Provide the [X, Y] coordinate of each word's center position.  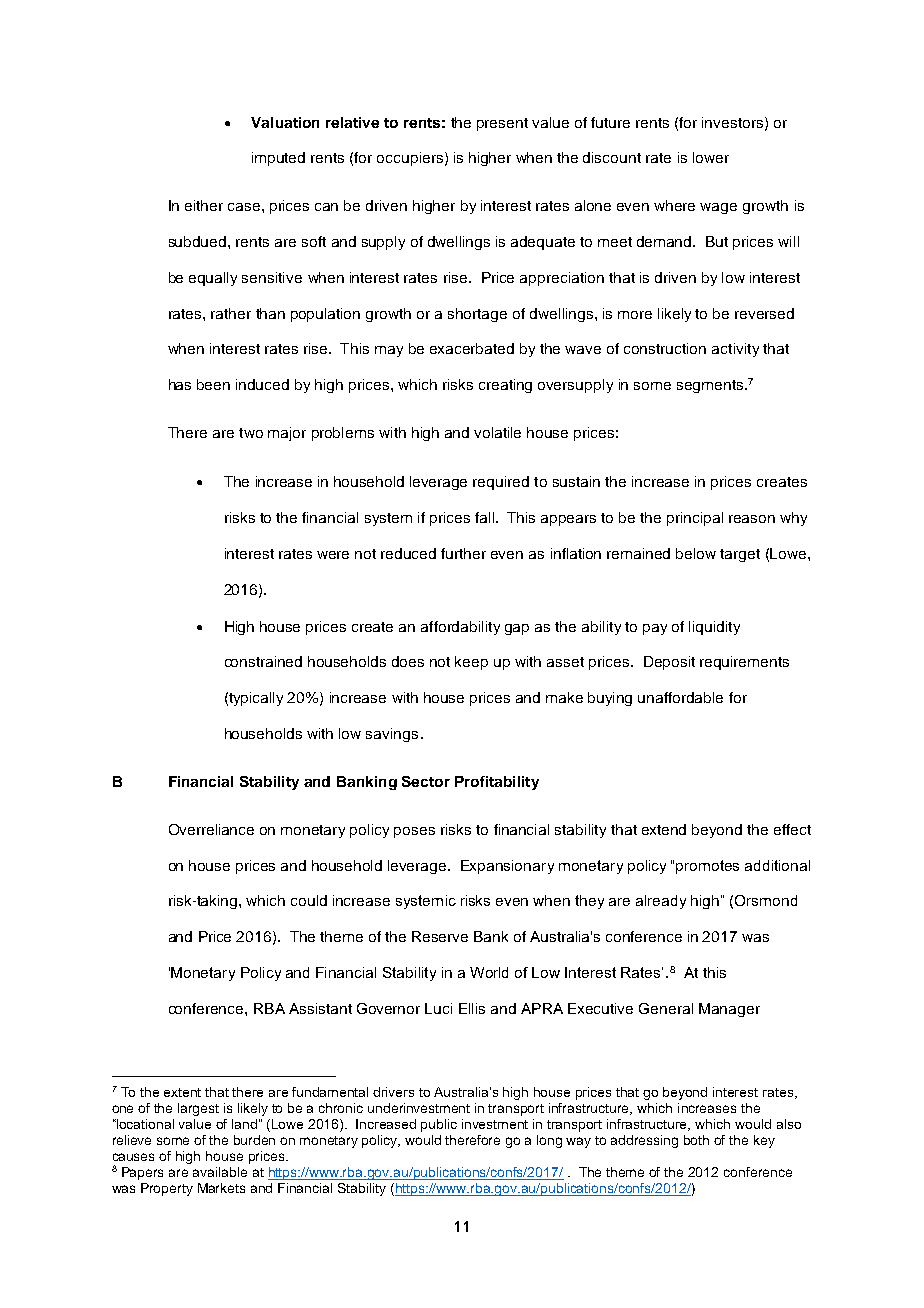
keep [471, 663]
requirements [744, 663]
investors [734, 123]
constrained [263, 661]
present [502, 124]
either [204, 205]
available [220, 1172]
